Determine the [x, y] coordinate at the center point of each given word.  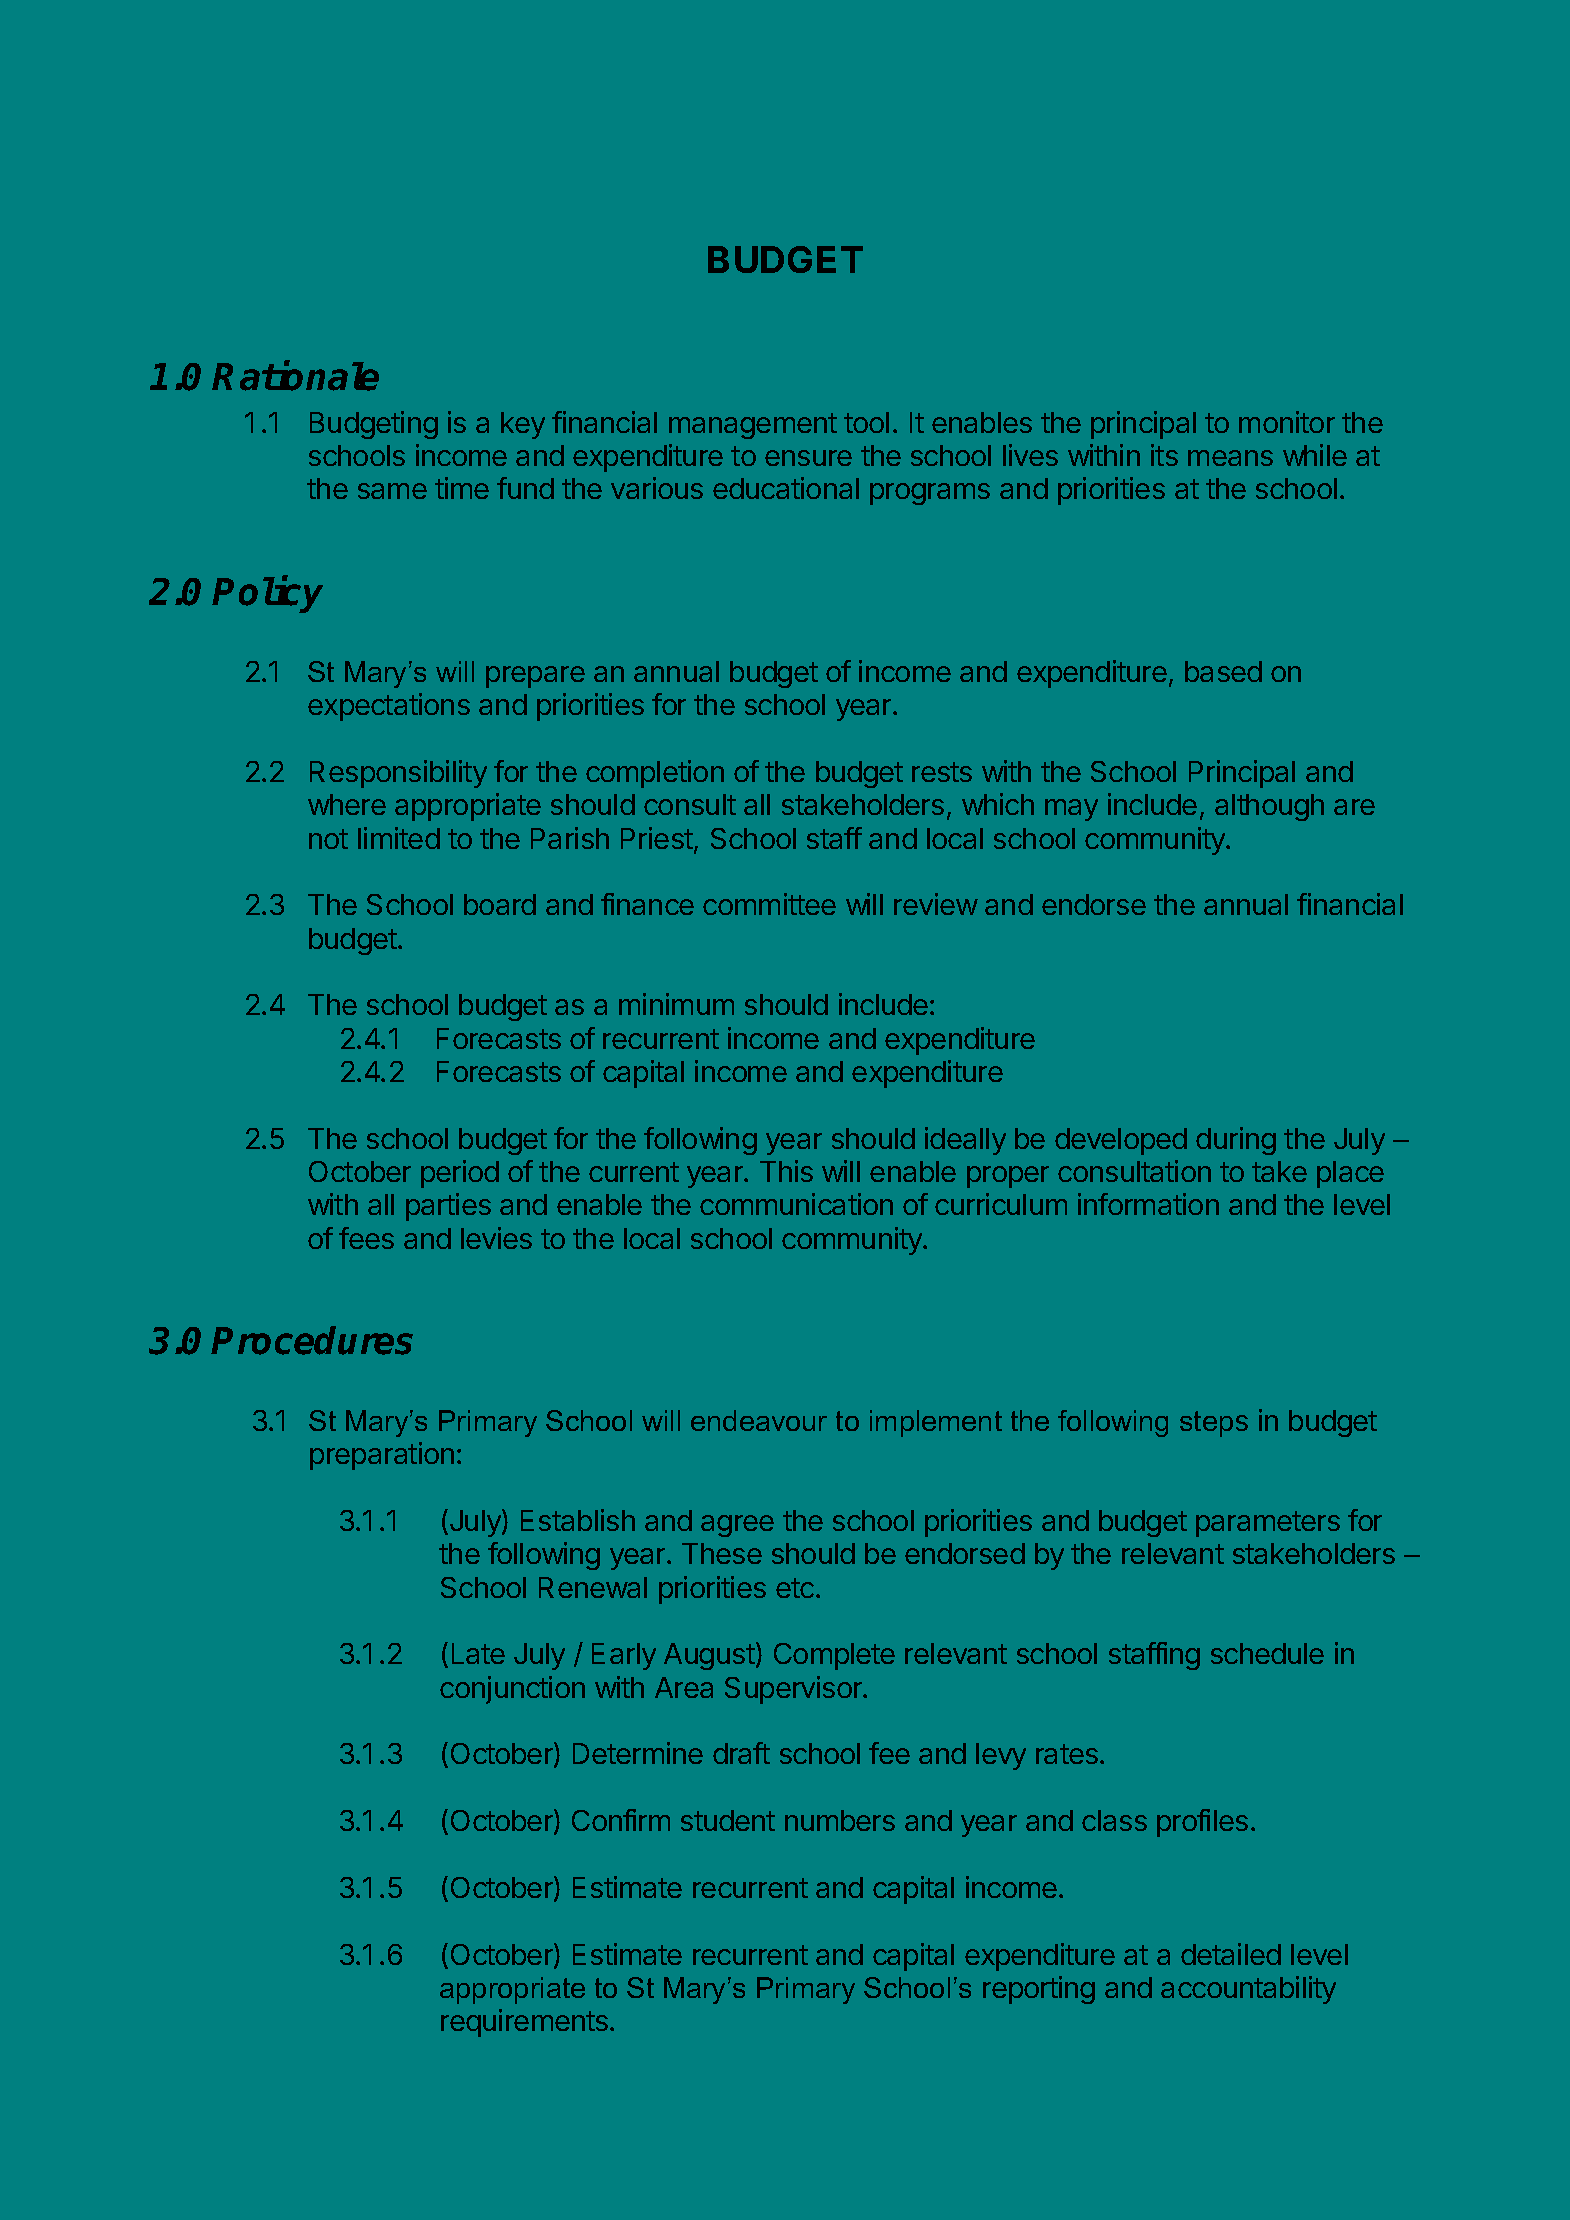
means [1230, 458]
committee [769, 904]
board [500, 904]
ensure [808, 458]
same [392, 491]
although [1269, 807]
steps [1214, 1424]
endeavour [759, 1420]
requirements [526, 2023]
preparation [382, 1456]
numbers [840, 1820]
